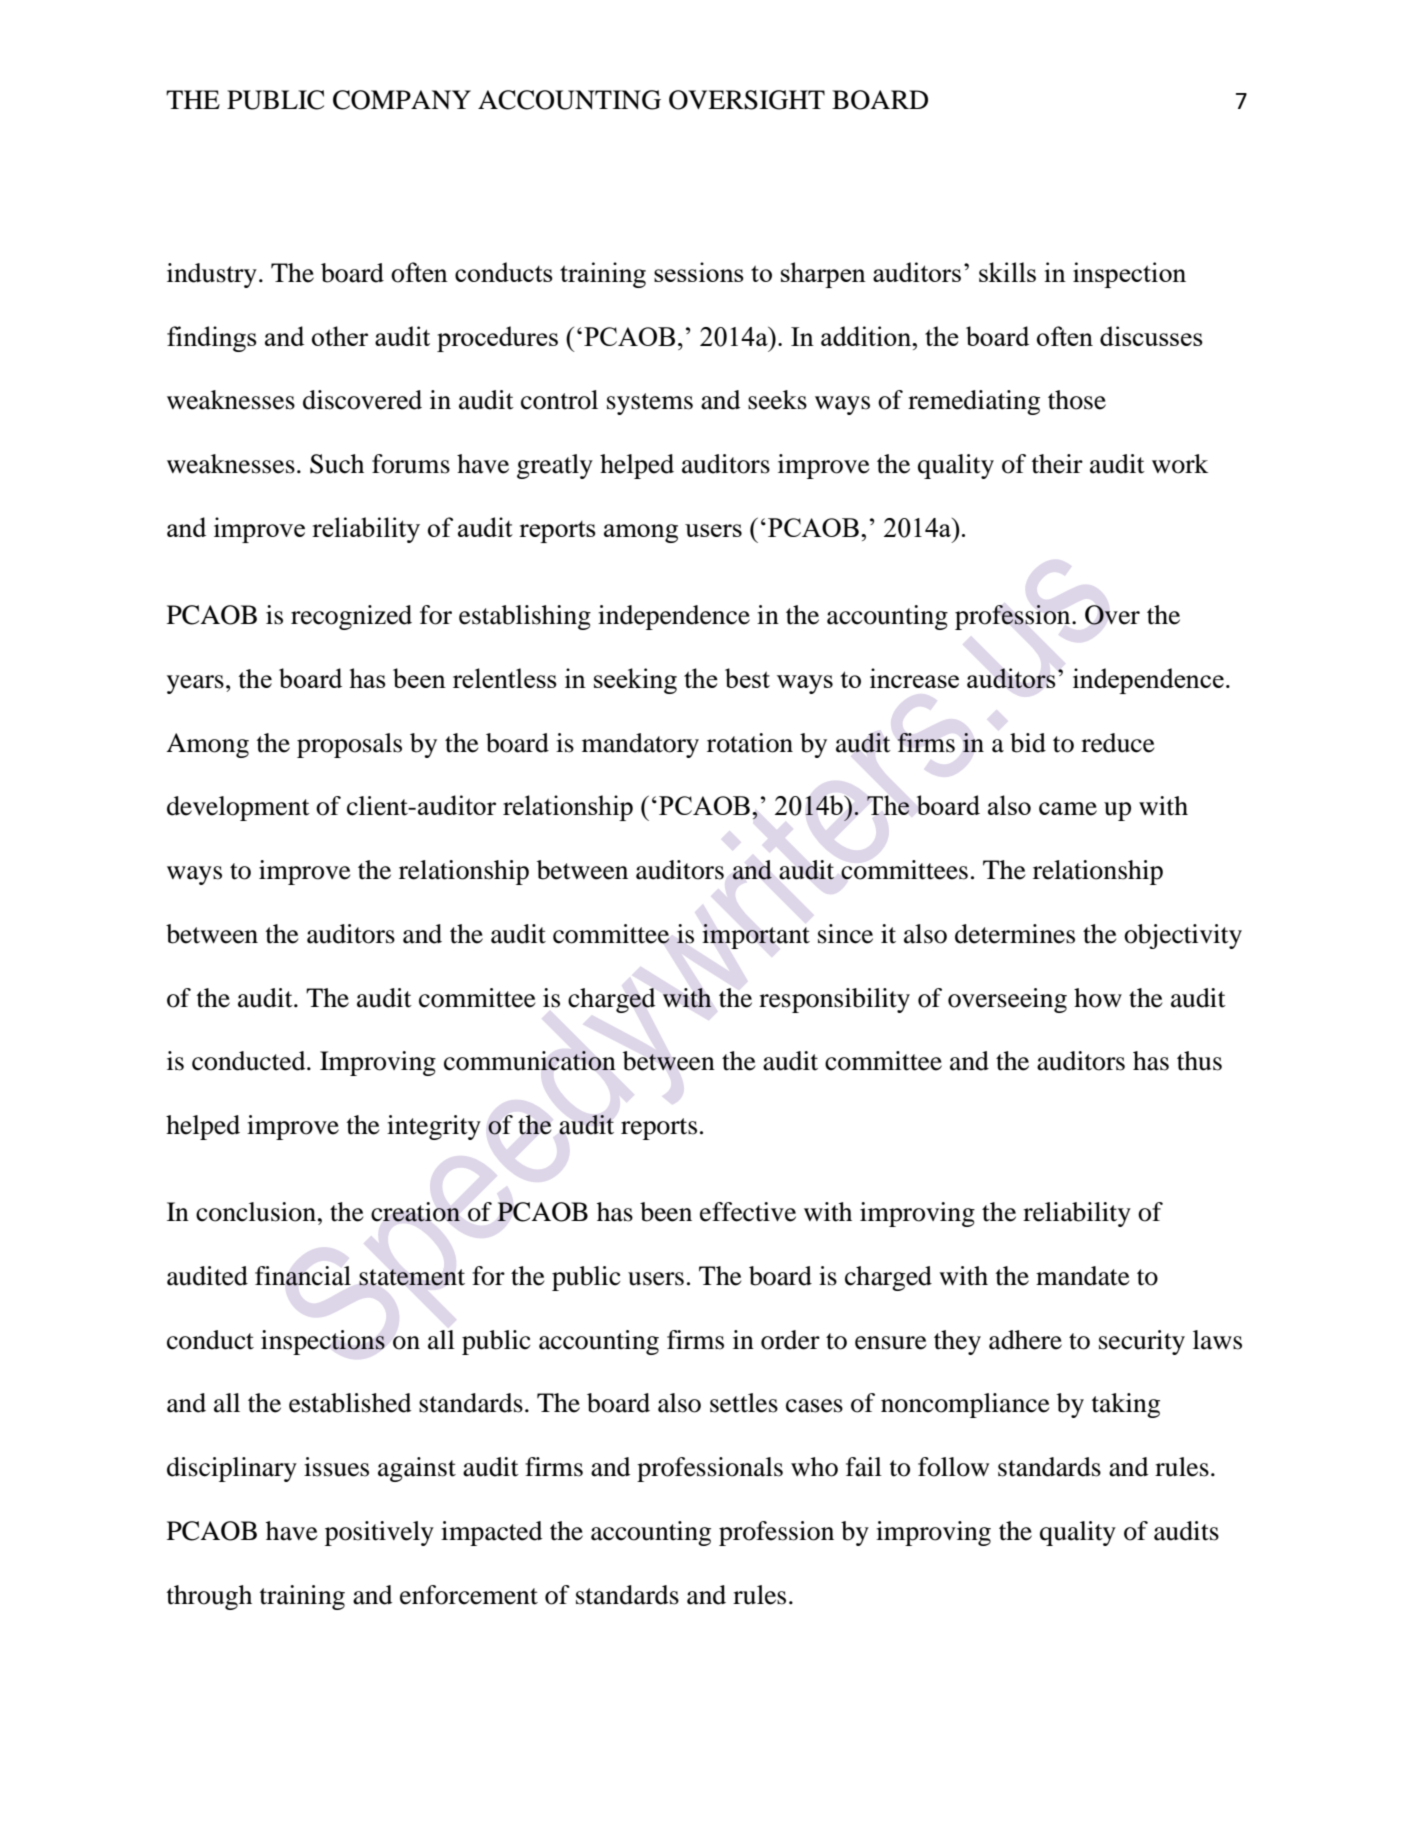 This screenshot has height=1830, width=1414. Describe the element at coordinates (747, 678) in the screenshot. I see `best` at that location.
